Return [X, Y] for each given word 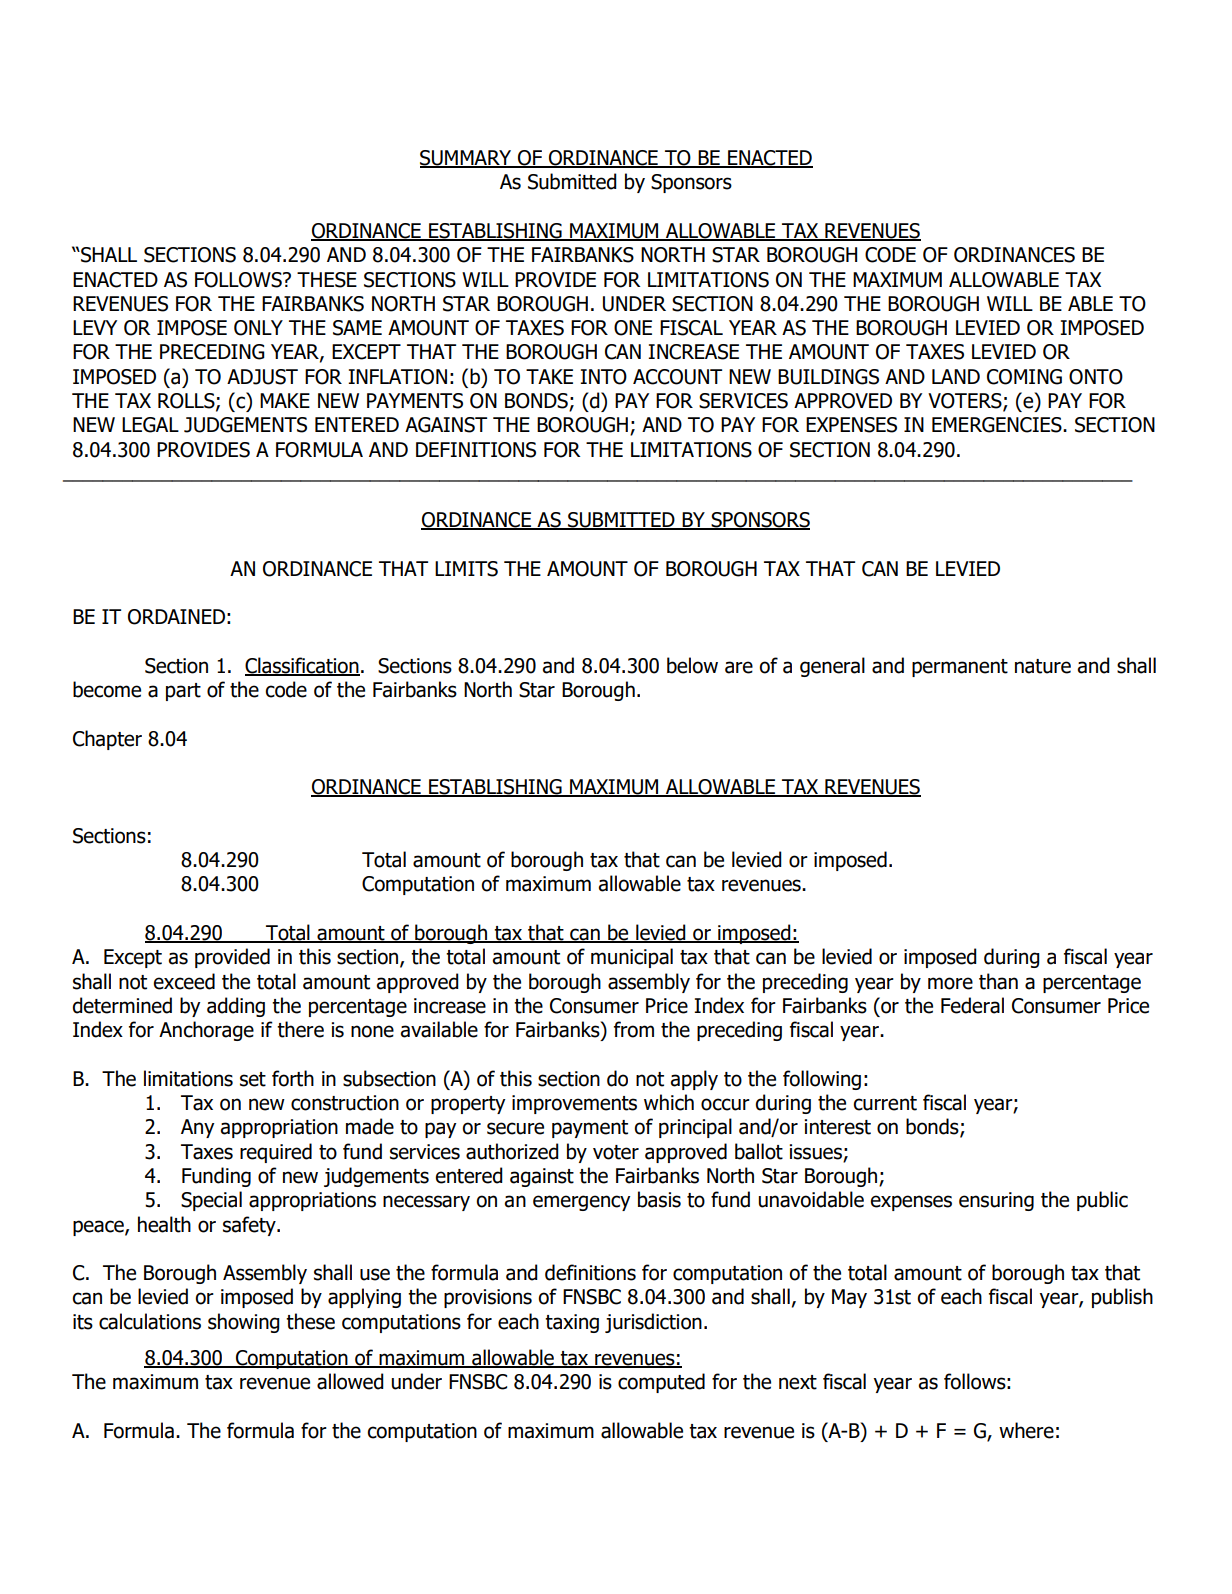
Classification [302, 666]
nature [1043, 666]
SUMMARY [467, 159]
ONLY [258, 328]
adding [236, 1007]
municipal [632, 958]
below [692, 665]
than [998, 981]
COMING [1024, 377]
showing [244, 1323]
